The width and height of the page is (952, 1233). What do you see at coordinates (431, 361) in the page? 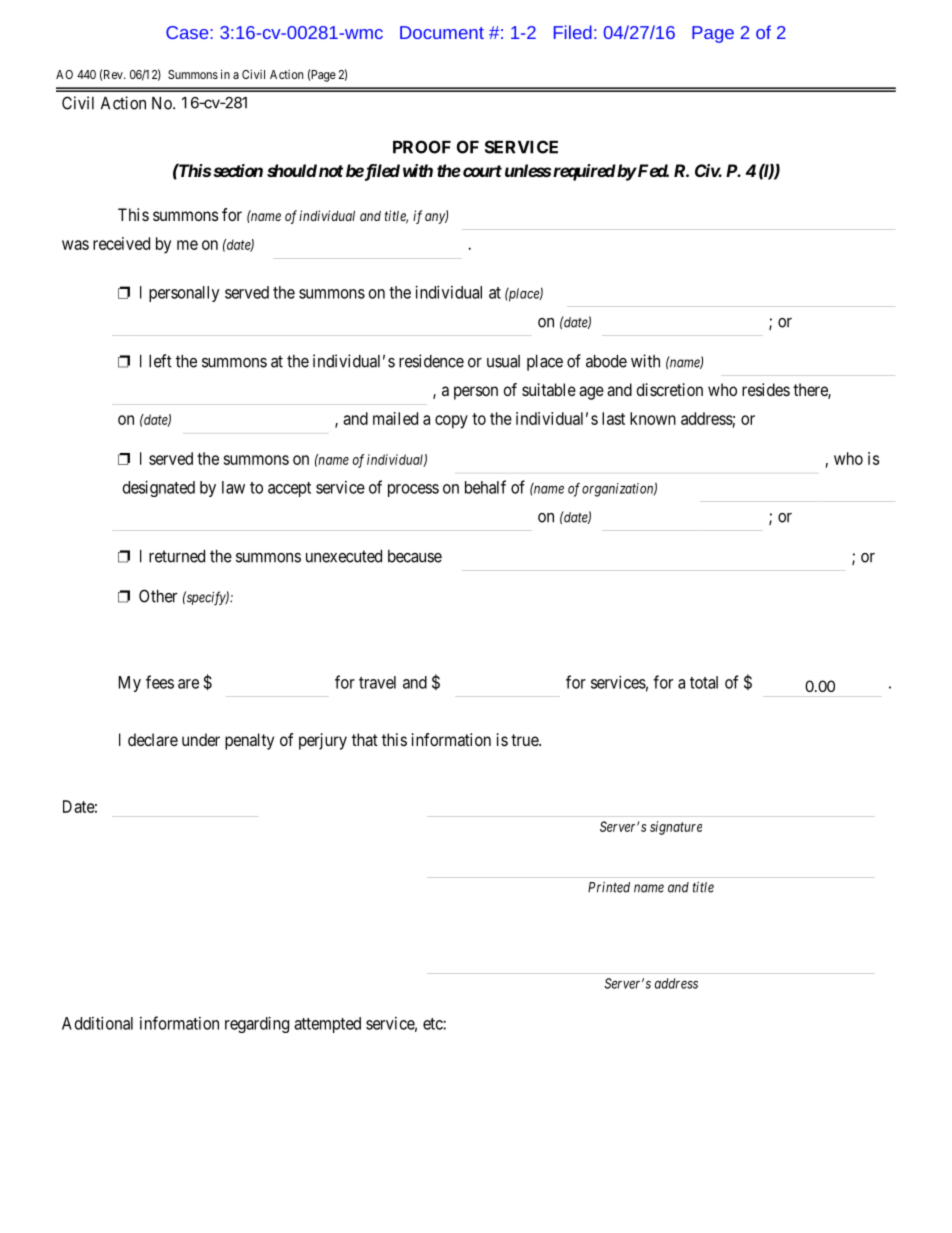
I see `residence` at bounding box center [431, 361].
